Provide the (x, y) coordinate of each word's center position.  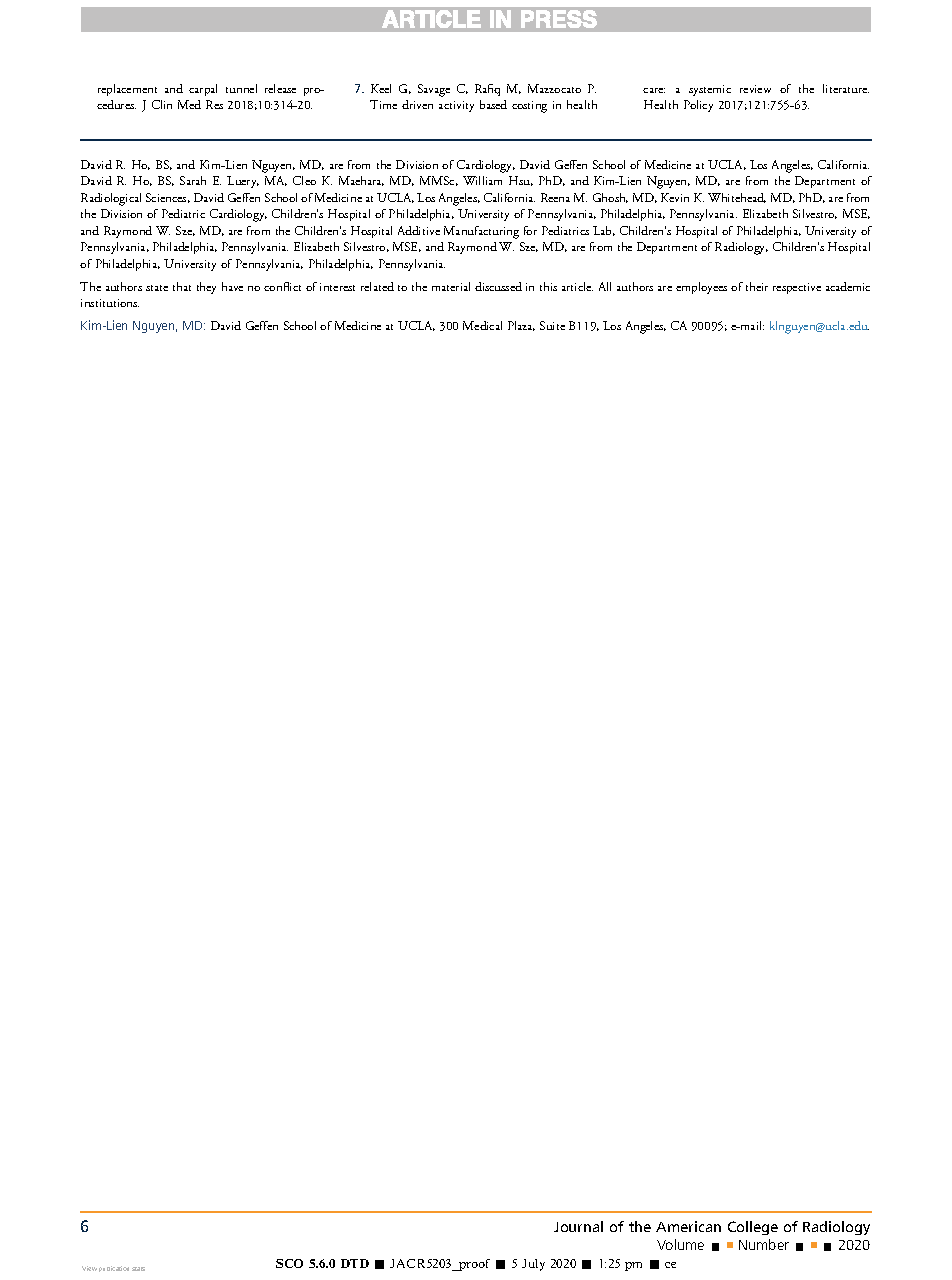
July (533, 1265)
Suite (552, 325)
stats (138, 1269)
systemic (710, 90)
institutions (110, 303)
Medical (482, 325)
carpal (203, 90)
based (493, 104)
